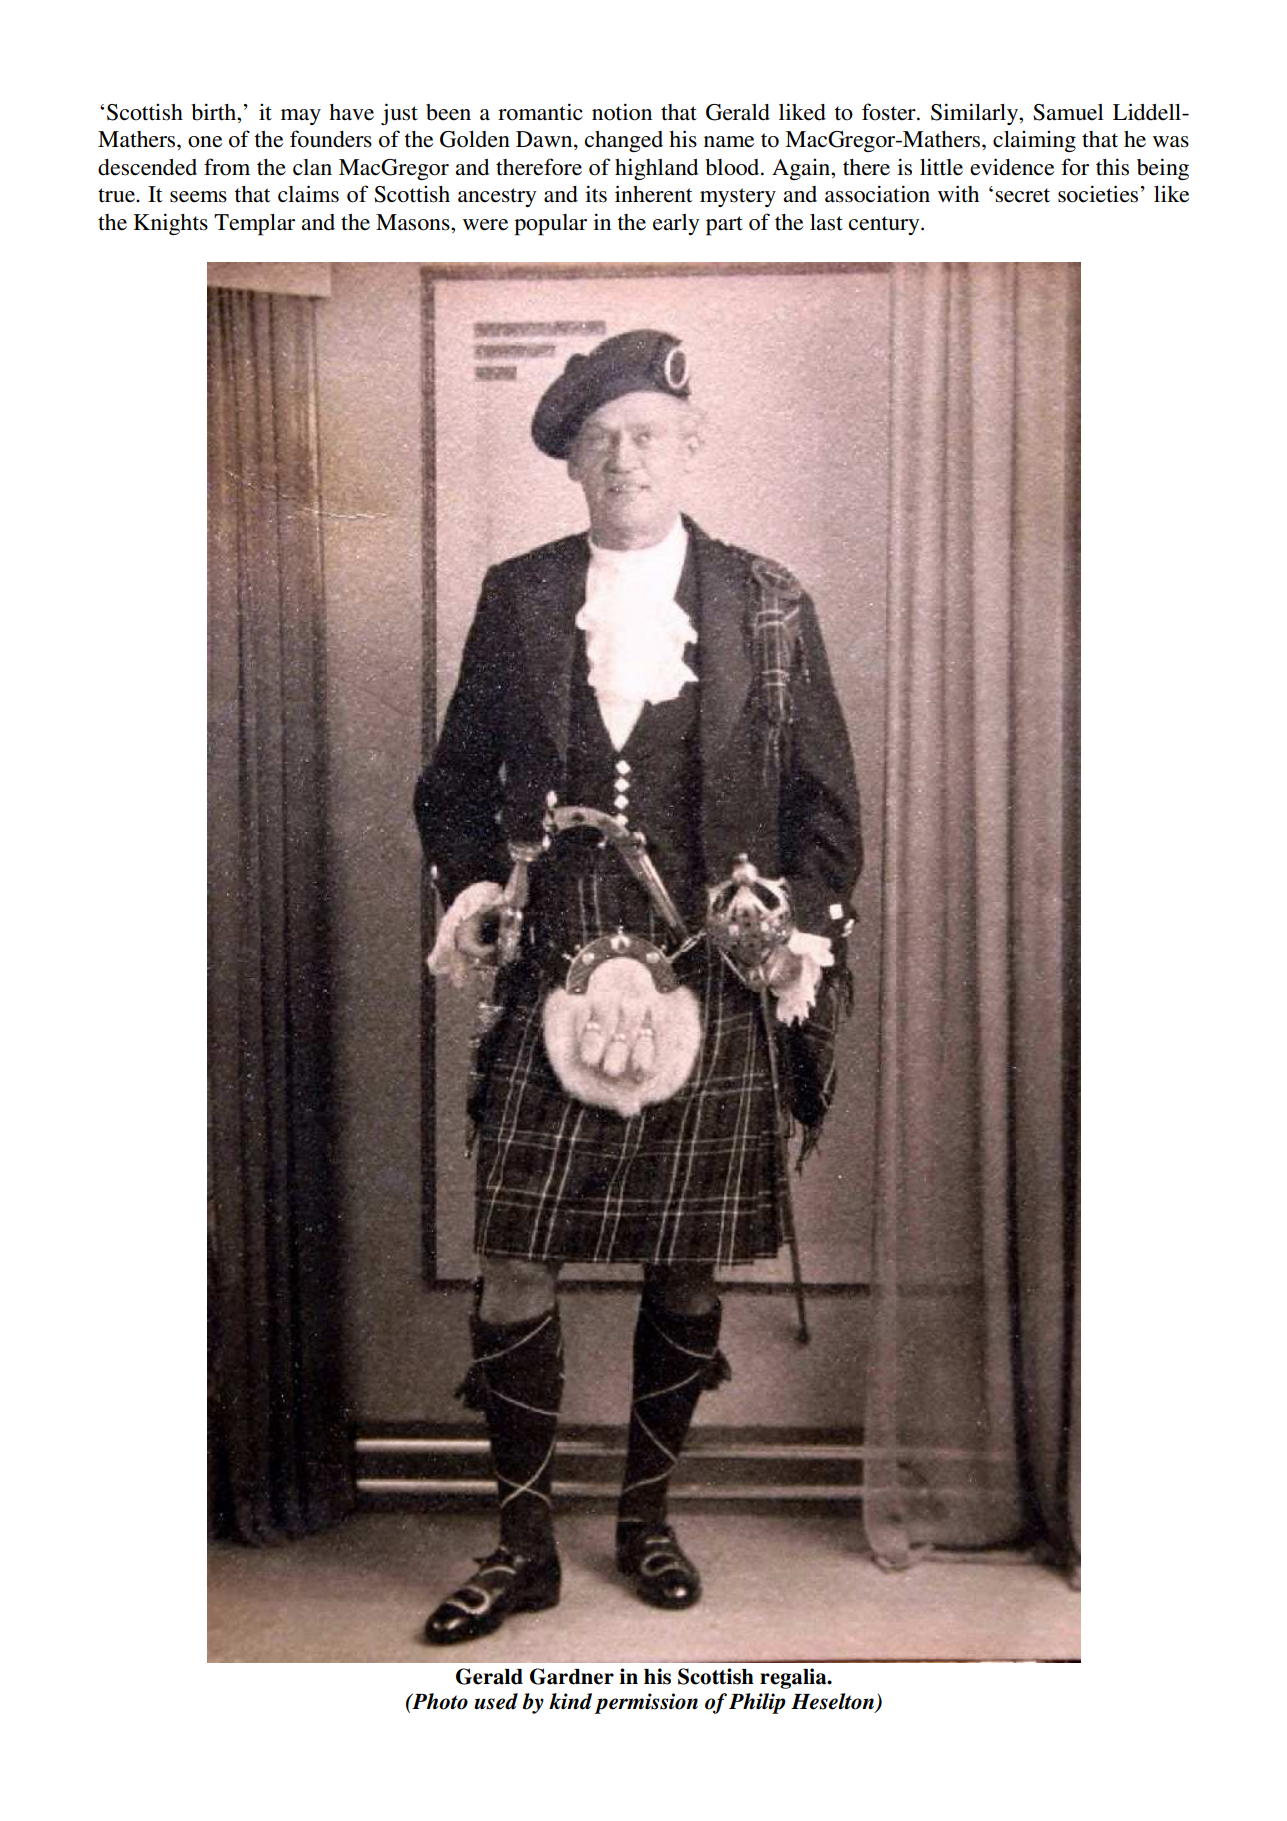  Describe the element at coordinates (572, 1676) in the screenshot. I see `Gardner` at that location.
